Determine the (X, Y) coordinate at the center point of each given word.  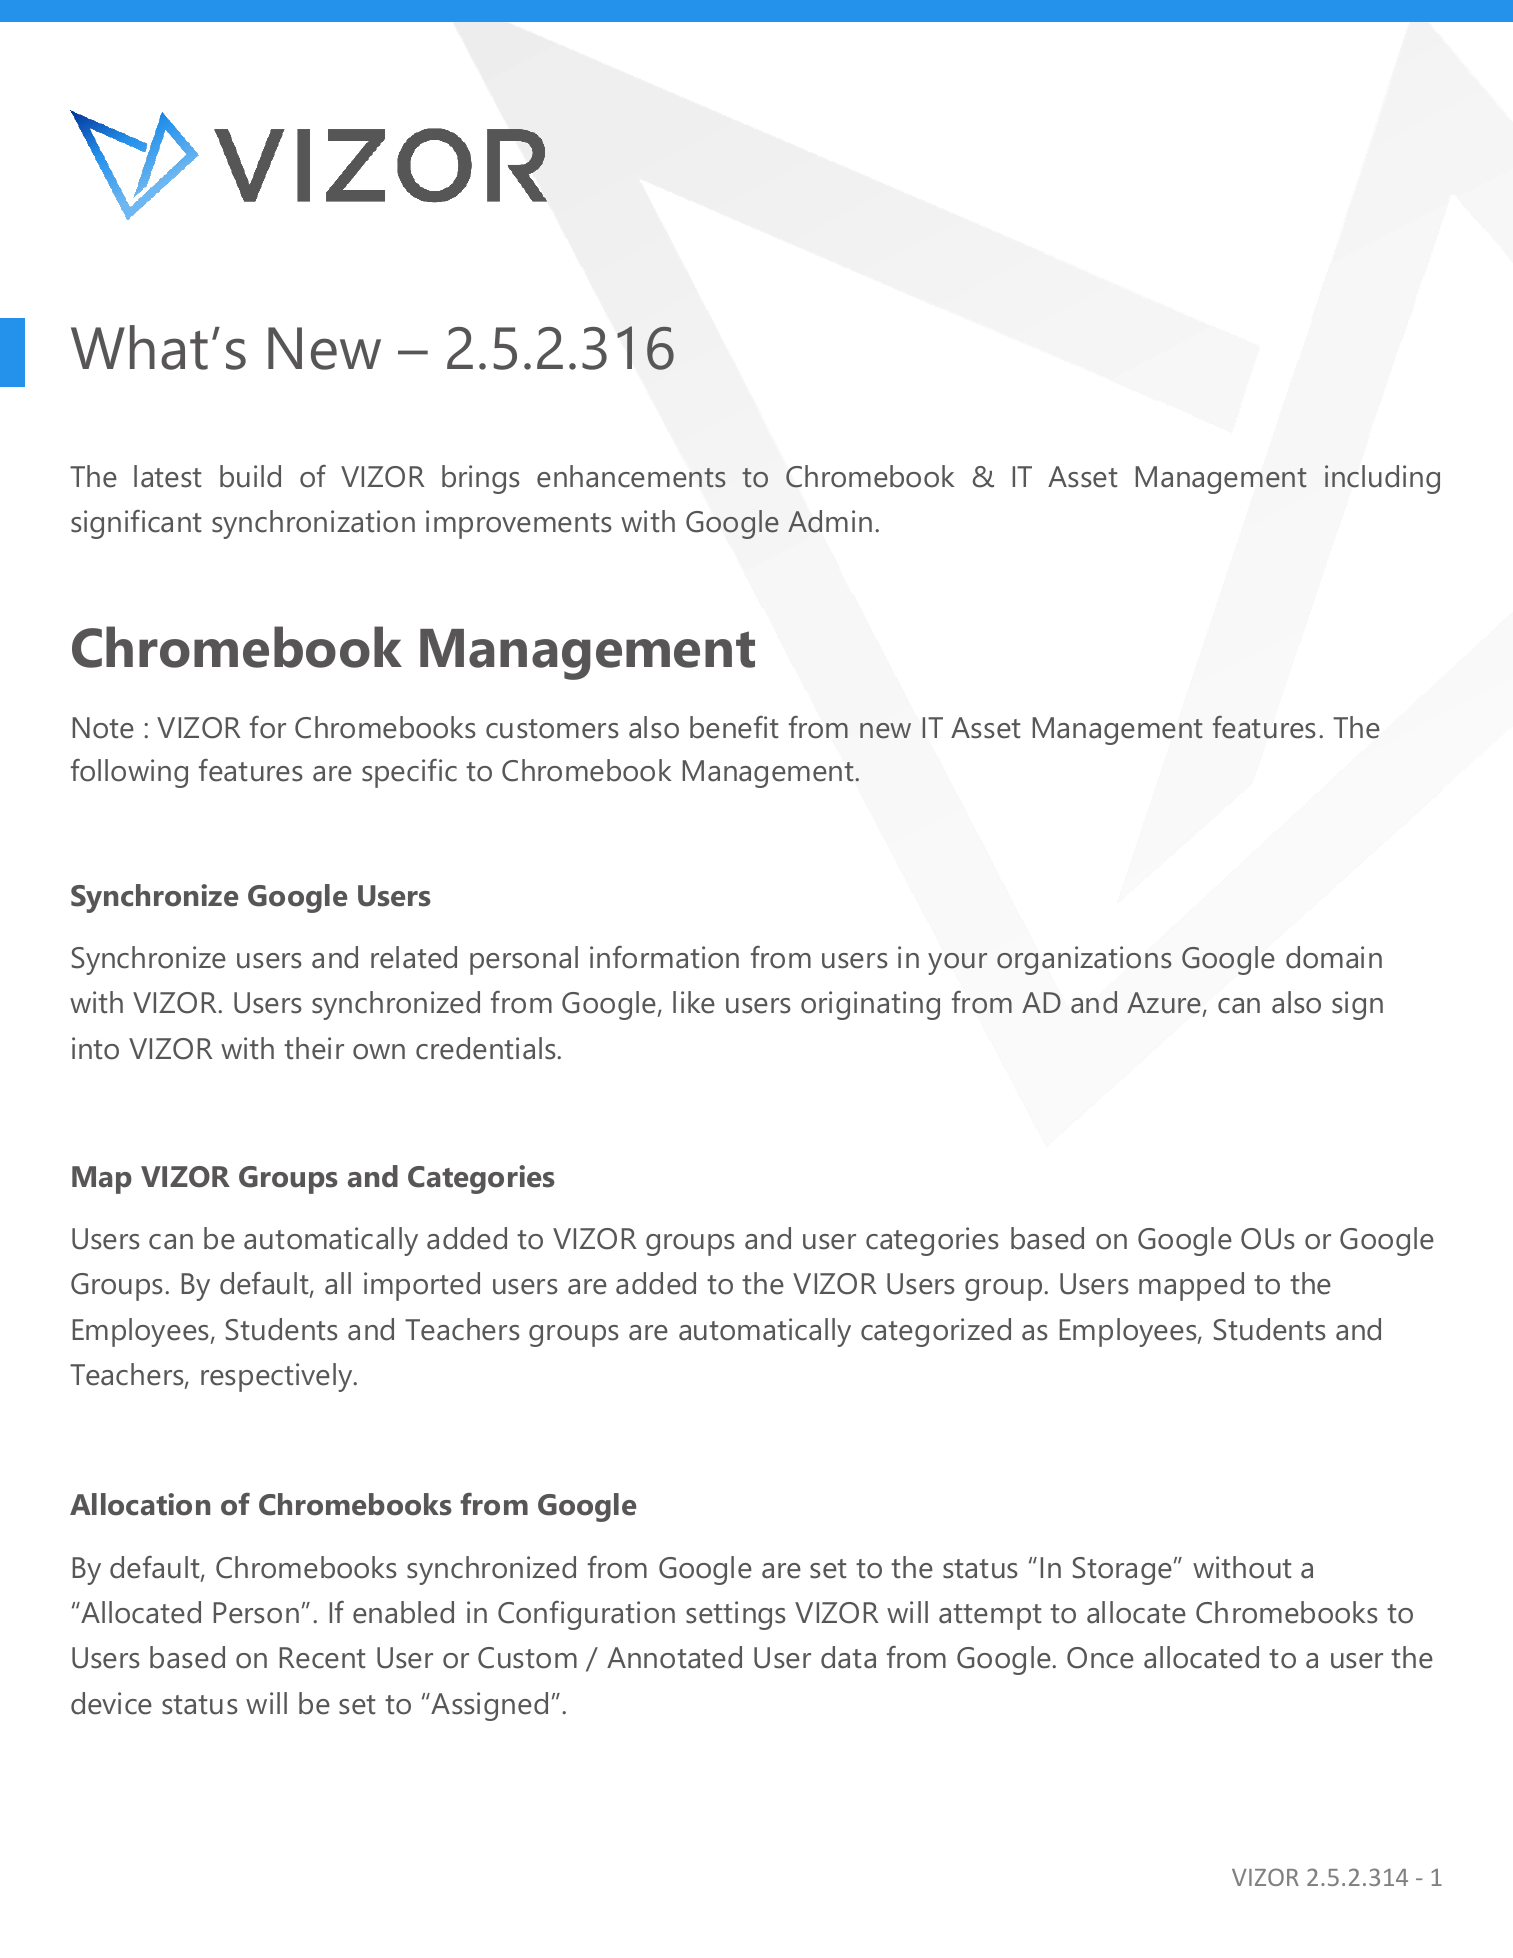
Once (1100, 1658)
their (314, 1048)
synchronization (313, 524)
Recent (322, 1658)
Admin (830, 521)
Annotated (674, 1657)
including (1382, 479)
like (694, 1002)
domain (1334, 957)
